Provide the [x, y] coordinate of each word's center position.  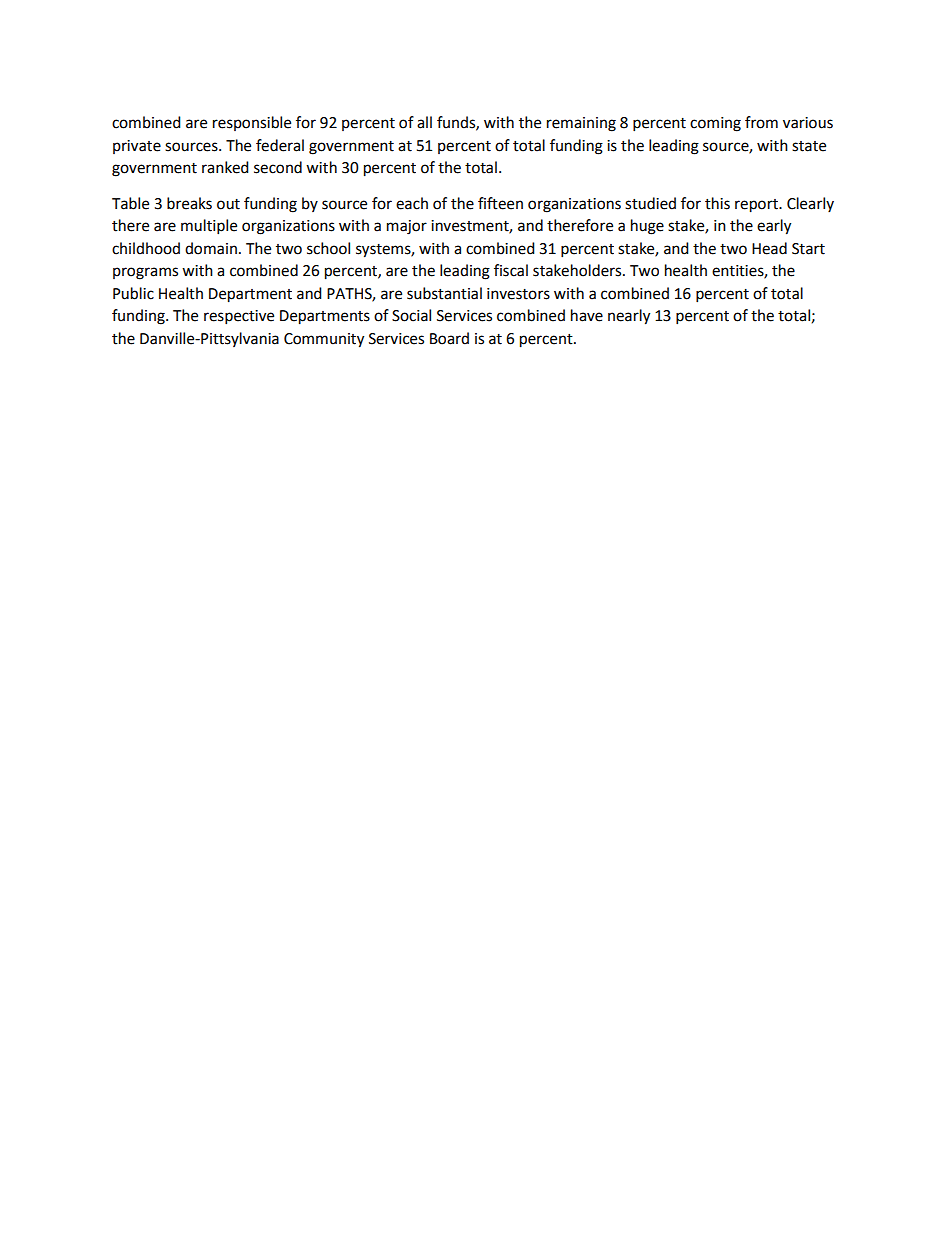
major [407, 227]
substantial [444, 293]
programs [145, 273]
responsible [252, 123]
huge [647, 227]
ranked [225, 167]
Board [449, 338]
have [587, 315]
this [717, 203]
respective [239, 317]
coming [715, 124]
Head [769, 248]
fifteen [500, 203]
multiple [209, 227]
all [424, 122]
